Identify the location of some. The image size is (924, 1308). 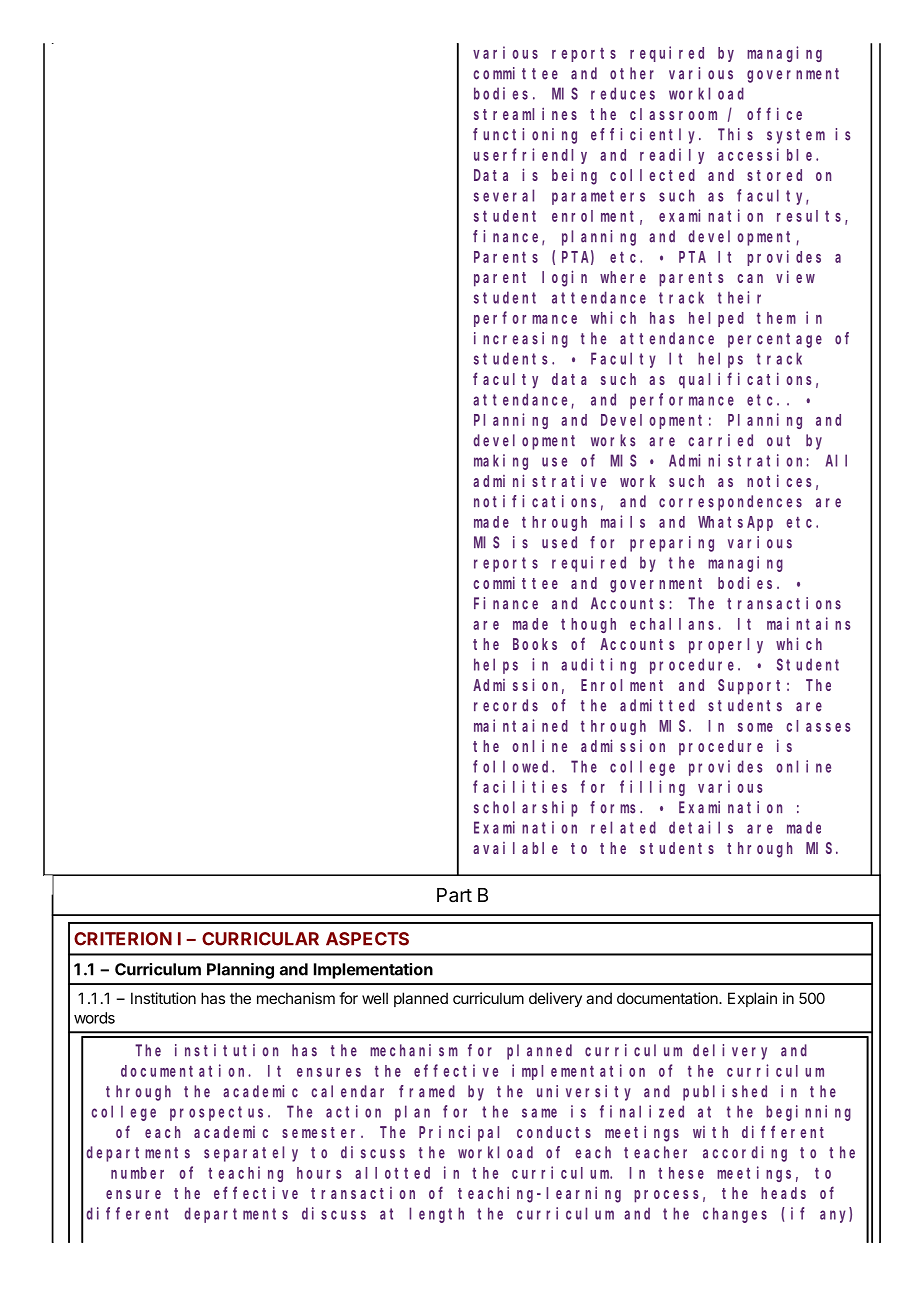
(755, 727).
